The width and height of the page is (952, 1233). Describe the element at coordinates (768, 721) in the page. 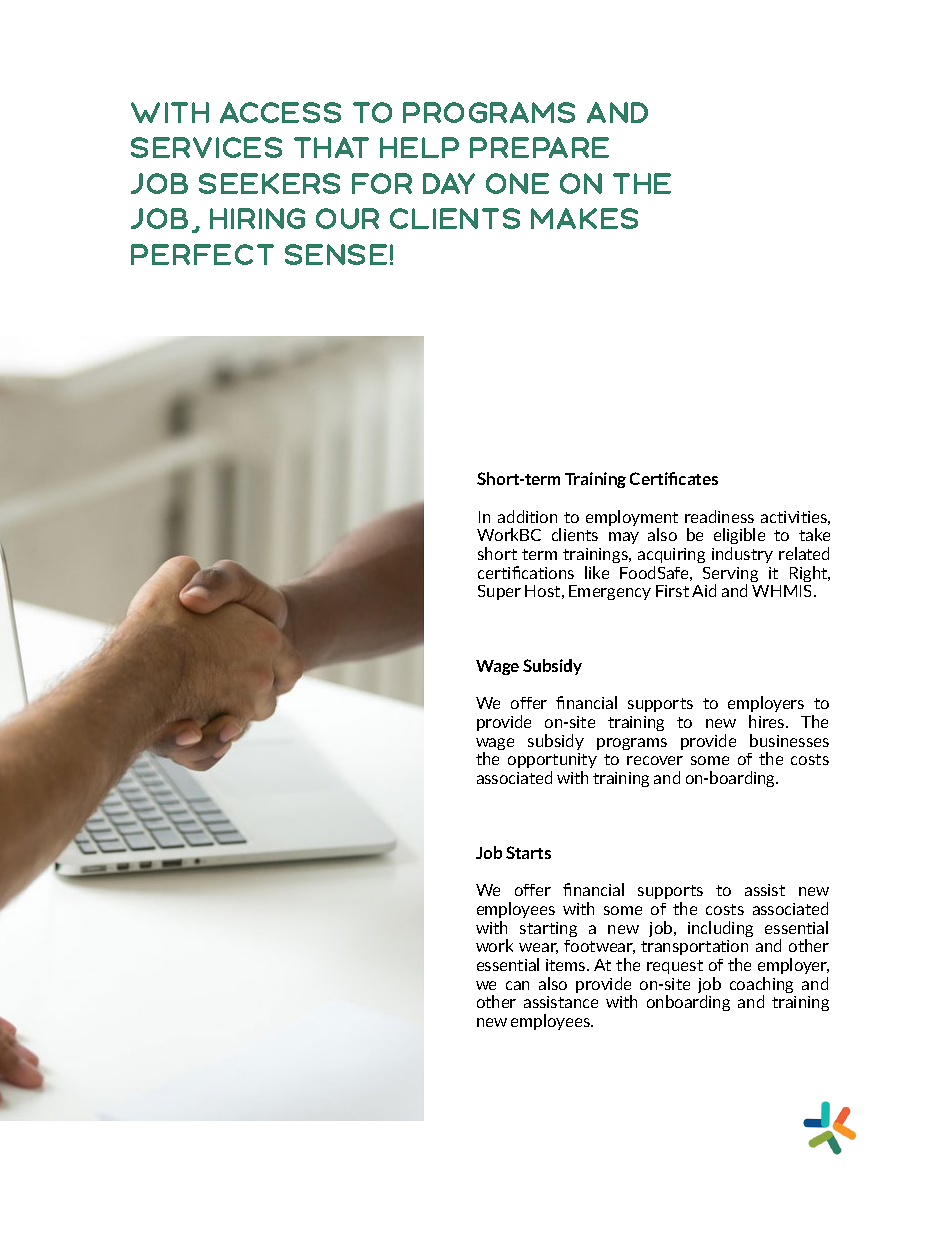

I see `hires` at that location.
